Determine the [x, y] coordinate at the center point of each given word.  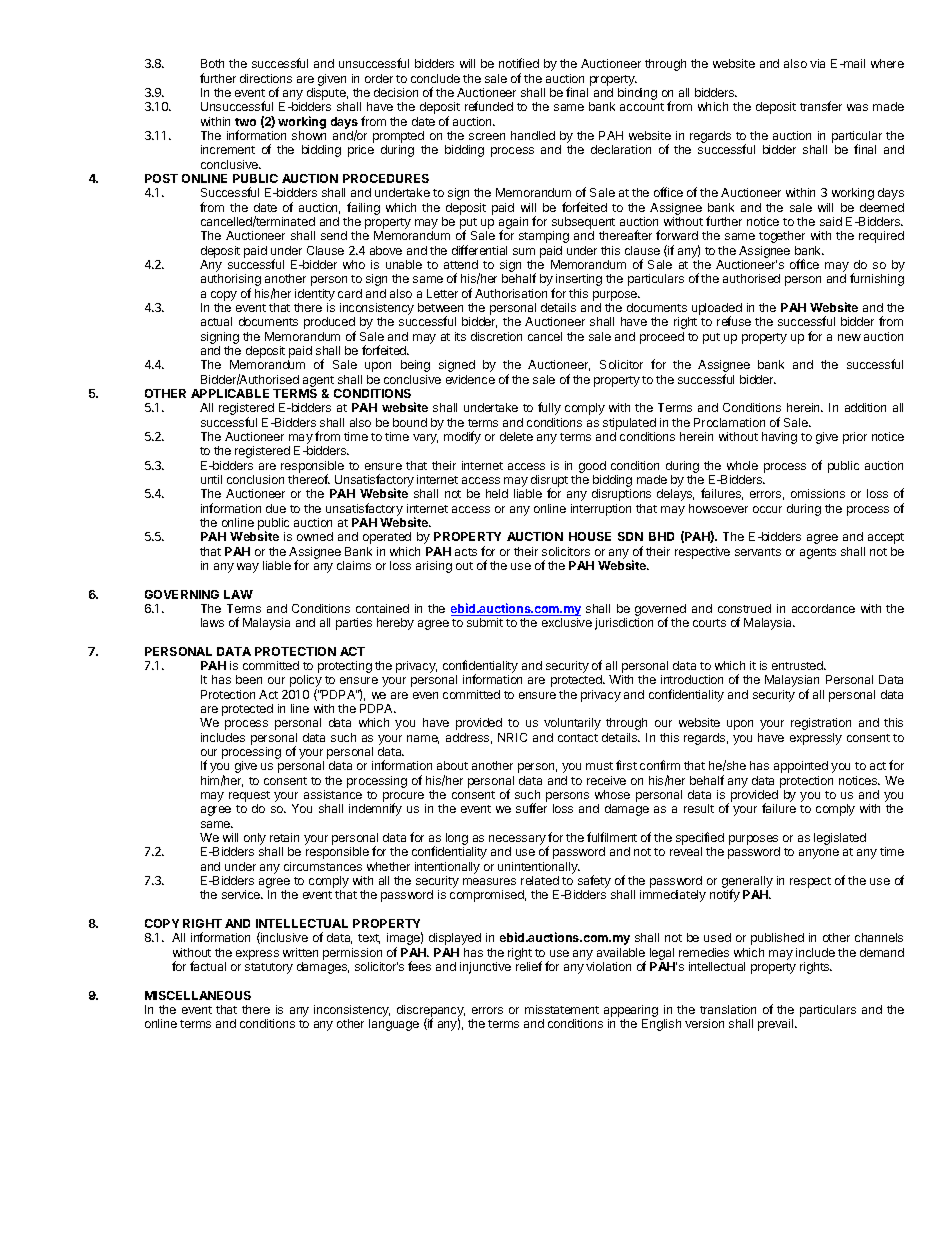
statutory [269, 968]
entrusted [798, 665]
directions [266, 78]
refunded [489, 106]
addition [865, 407]
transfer [821, 106]
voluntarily [572, 724]
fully [549, 408]
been [249, 679]
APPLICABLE [230, 393]
